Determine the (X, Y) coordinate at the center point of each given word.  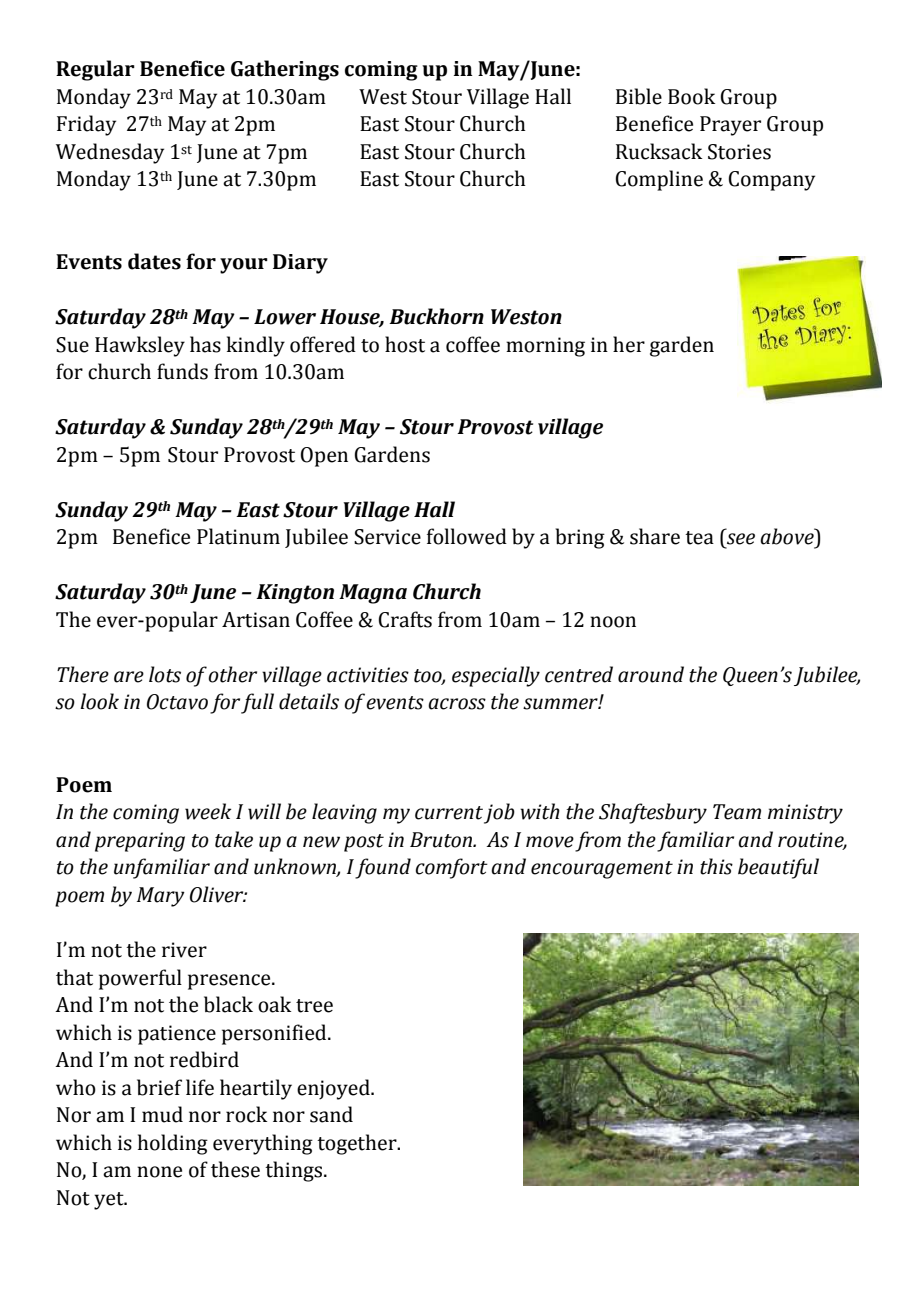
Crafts (405, 619)
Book (691, 96)
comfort (452, 868)
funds (182, 371)
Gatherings (285, 70)
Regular (95, 70)
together (358, 1144)
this (716, 866)
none (159, 1172)
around (651, 674)
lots (165, 674)
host (405, 344)
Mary (161, 897)
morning (545, 347)
